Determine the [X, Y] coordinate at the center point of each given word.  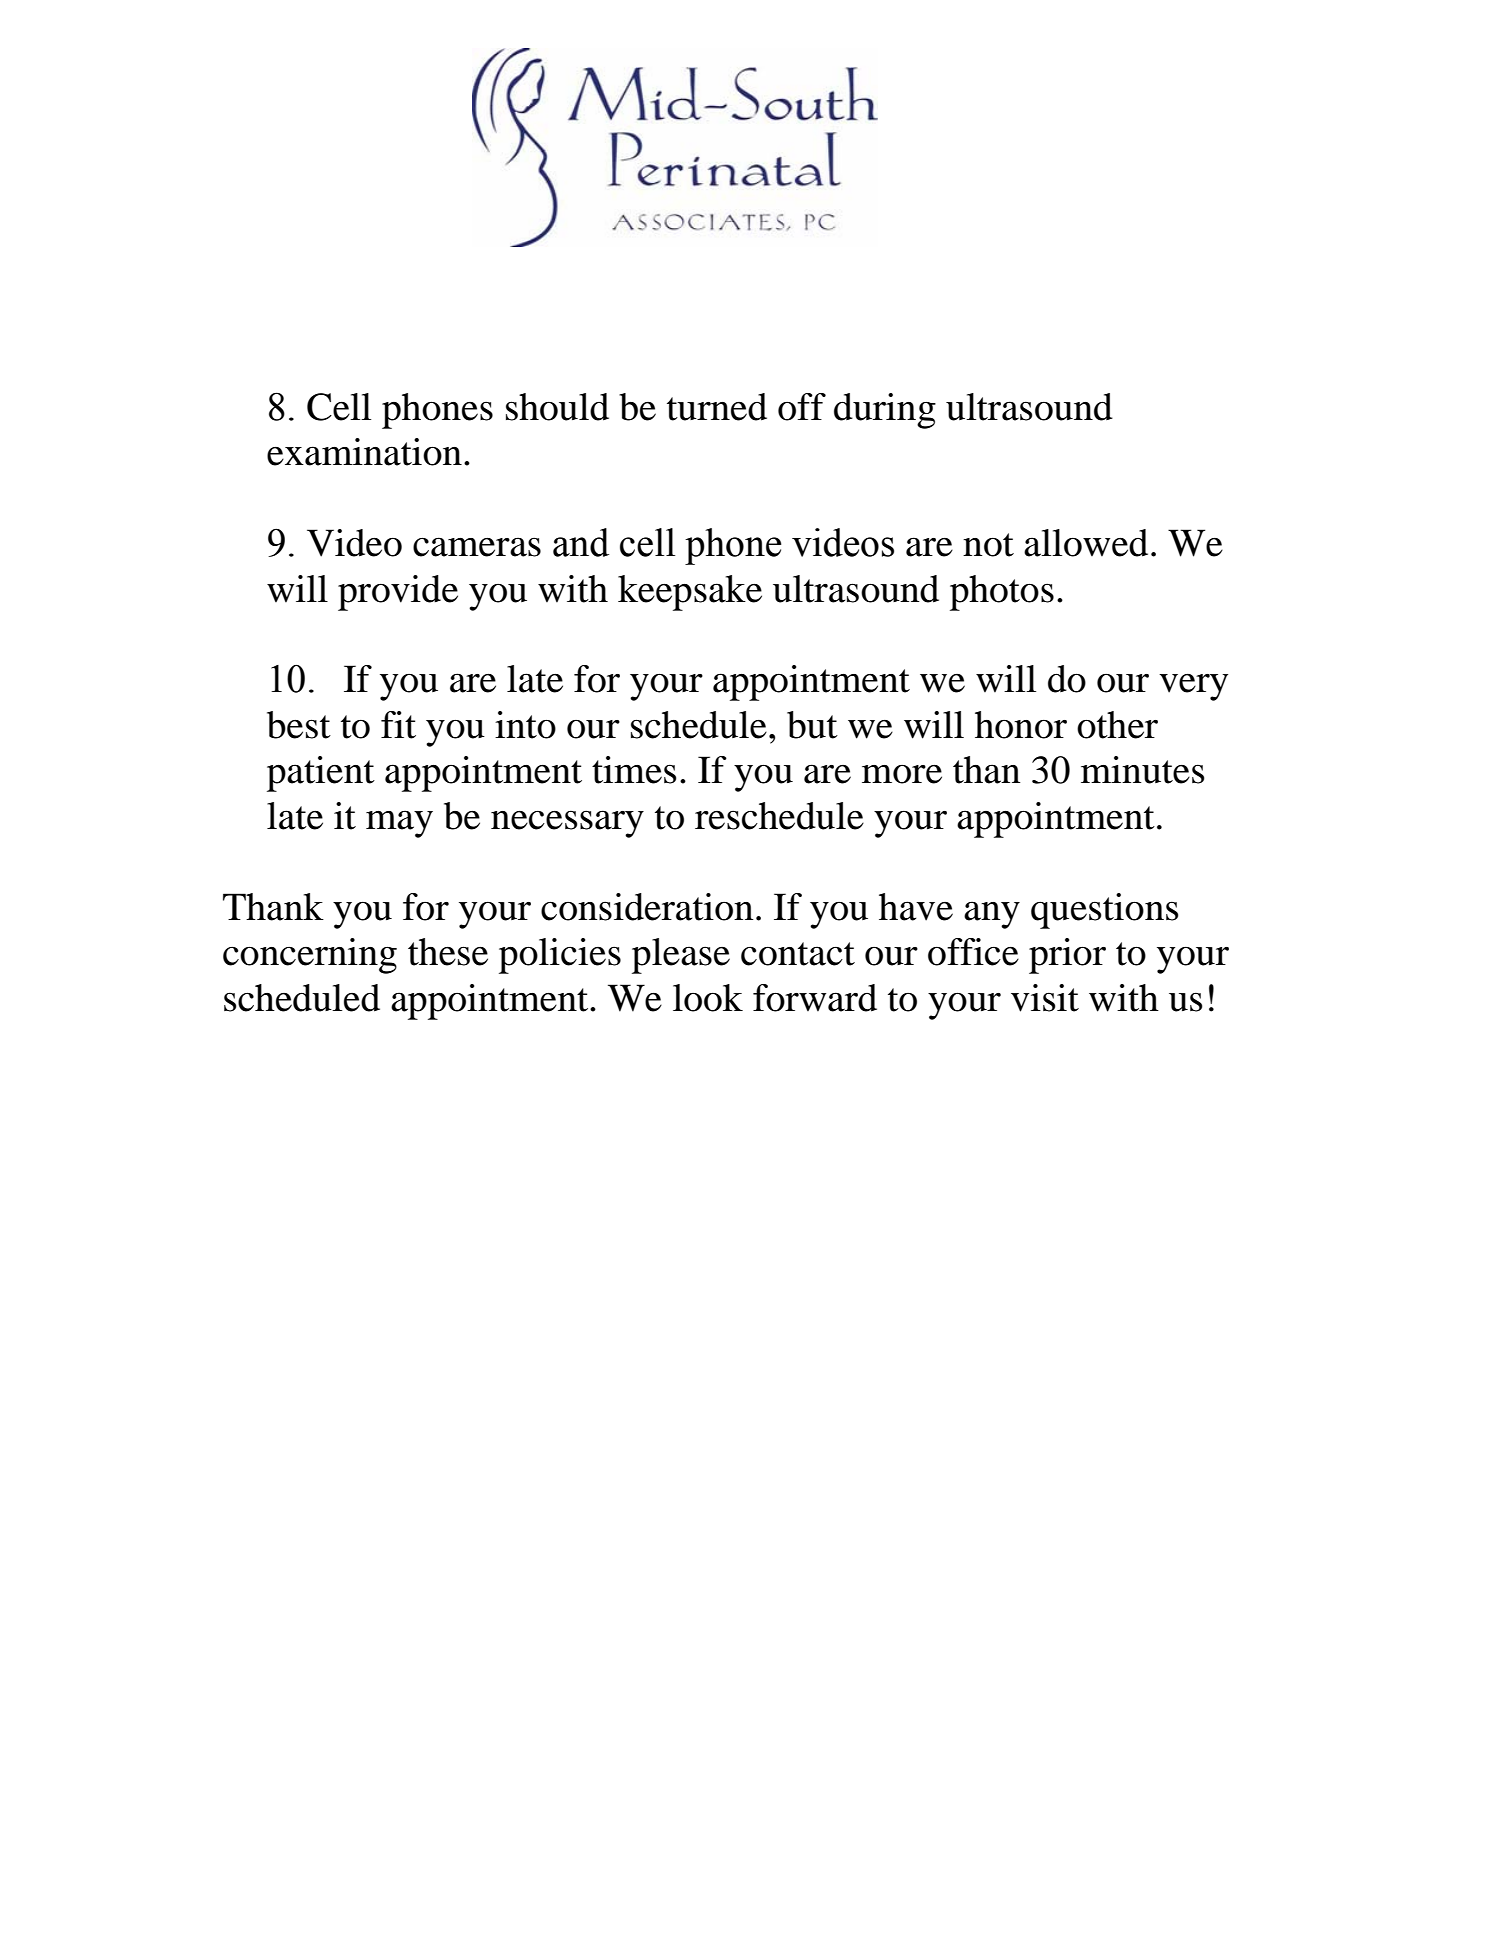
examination [364, 452]
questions [1104, 911]
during [885, 411]
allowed [1086, 543]
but [812, 725]
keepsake [690, 593]
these [448, 952]
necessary [567, 824]
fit [398, 725]
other [1117, 725]
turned [717, 407]
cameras [477, 547]
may [399, 824]
